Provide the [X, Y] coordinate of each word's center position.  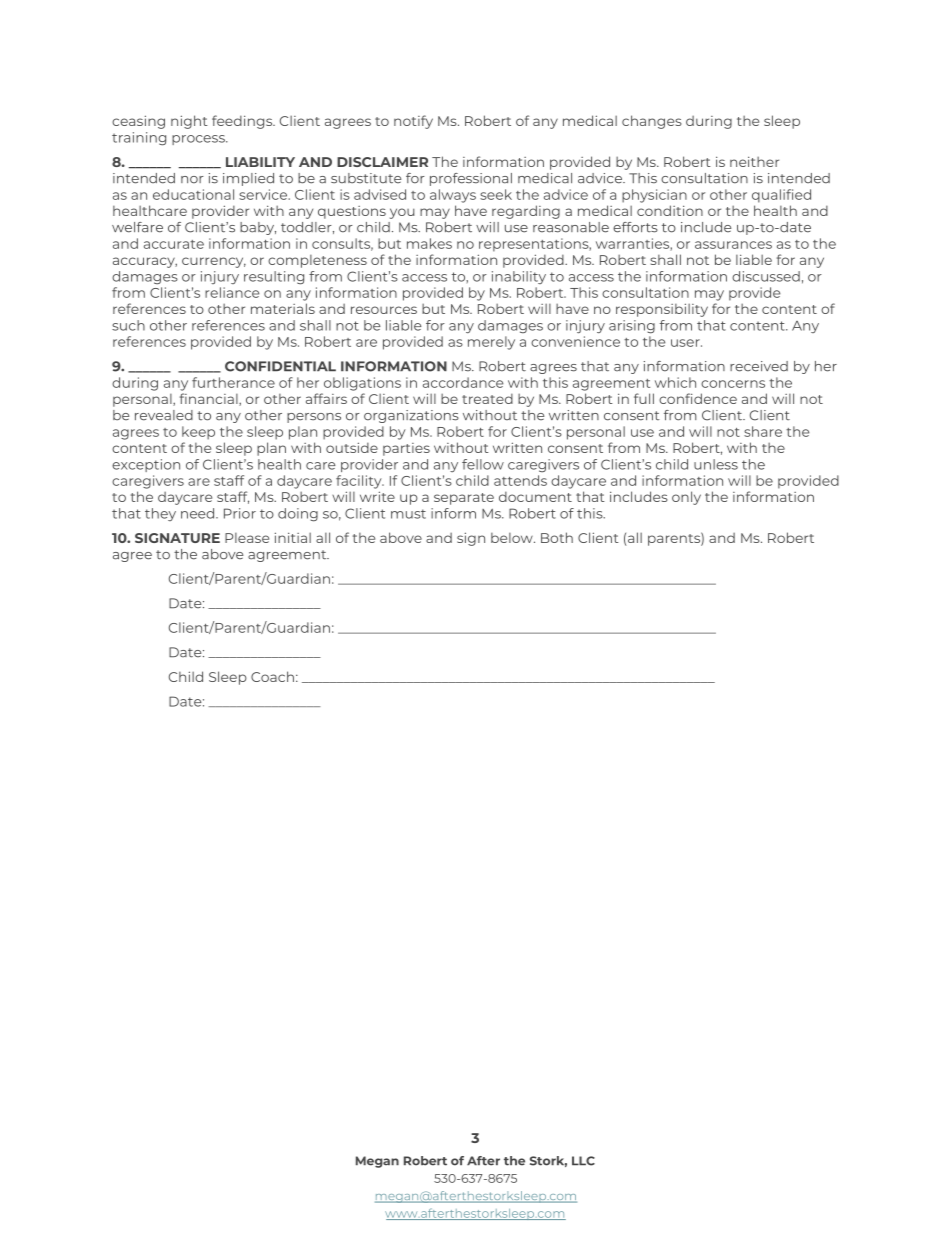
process [199, 140]
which [675, 382]
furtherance [233, 382]
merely [491, 343]
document [535, 496]
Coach [272, 676]
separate [464, 499]
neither [754, 161]
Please [247, 538]
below [513, 538]
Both [557, 537]
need [199, 513]
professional [471, 179]
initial [293, 537]
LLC [583, 1161]
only [686, 498]
